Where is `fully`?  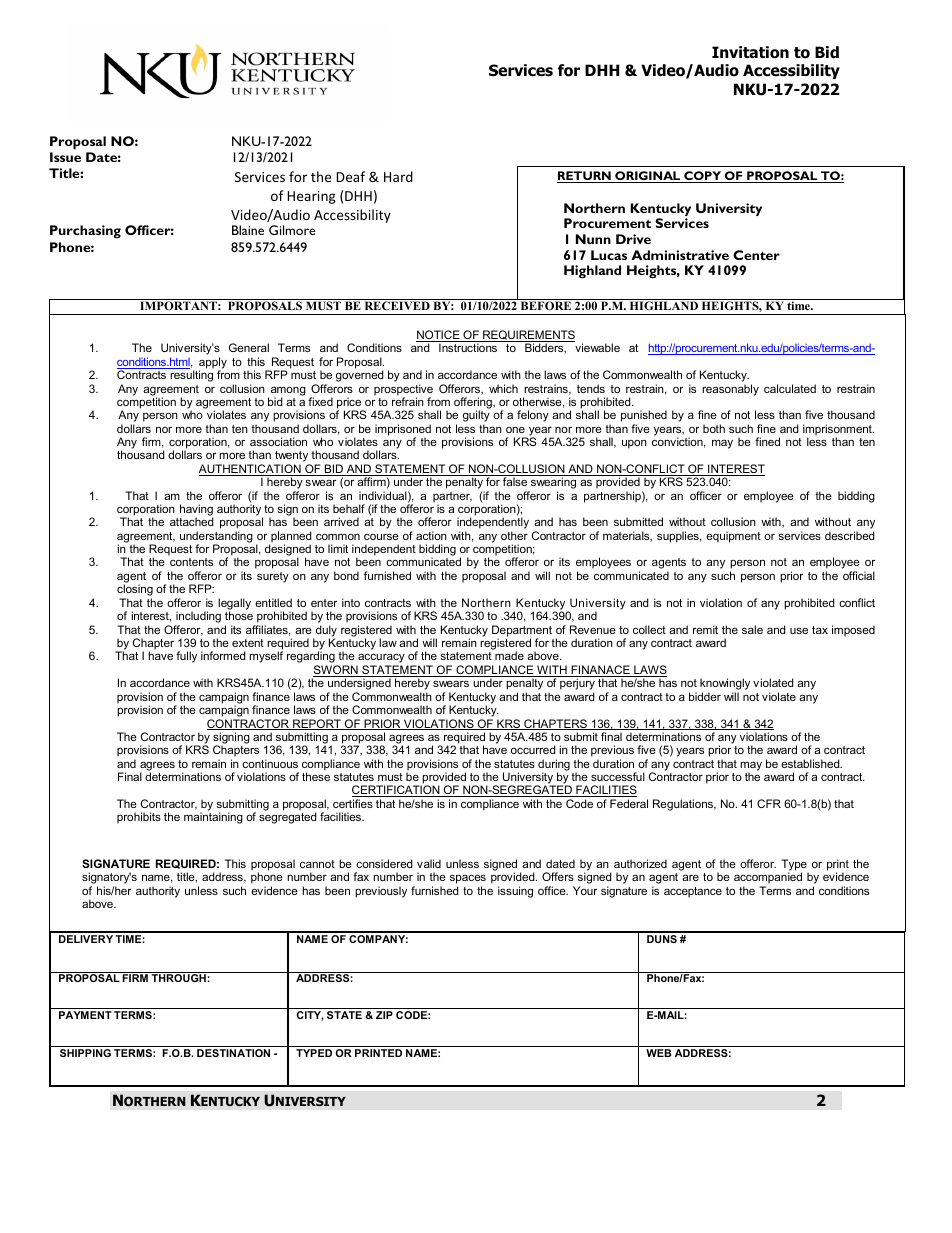 fully is located at coordinates (186, 657).
